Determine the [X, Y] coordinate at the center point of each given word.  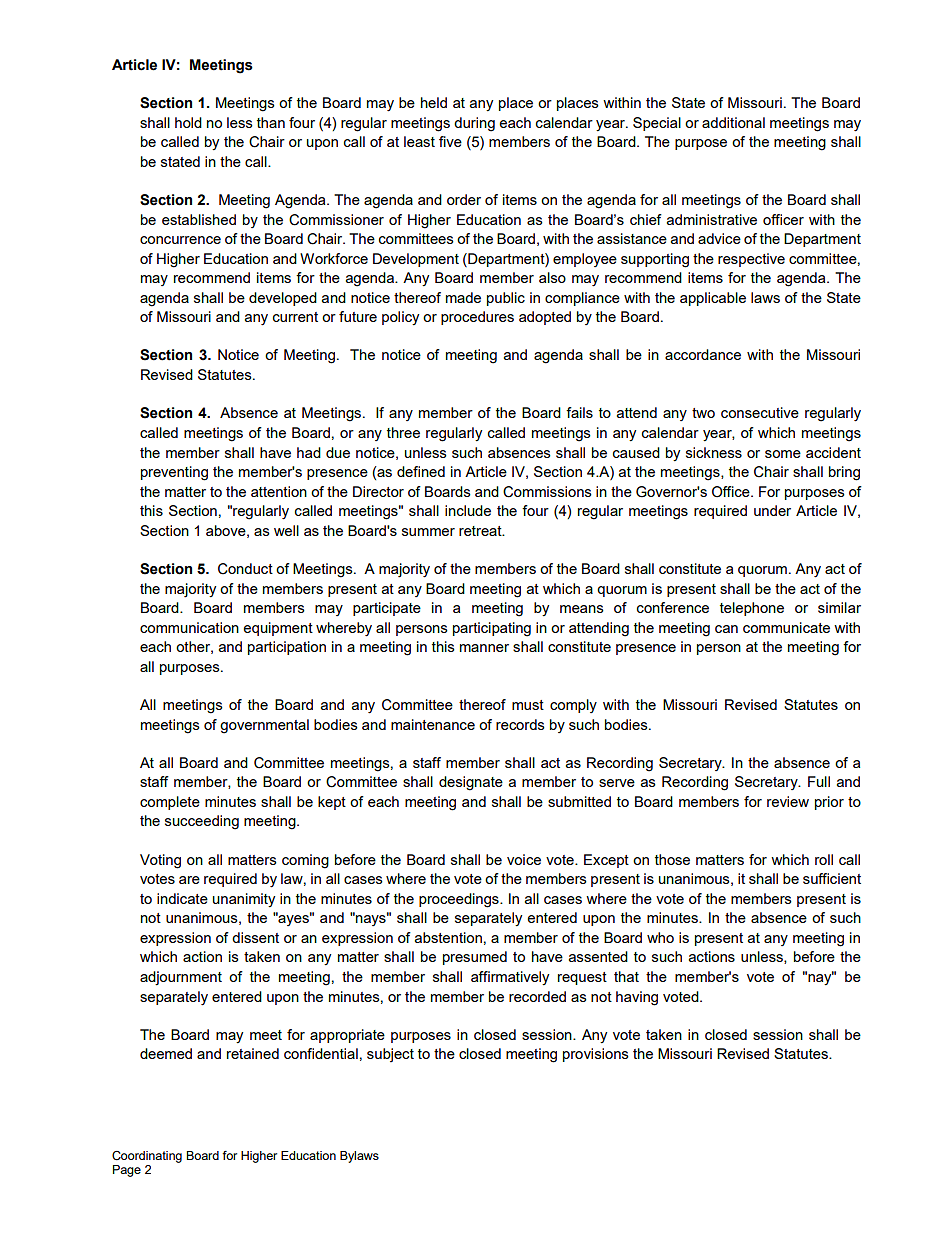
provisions [596, 1055]
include [468, 510]
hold [188, 122]
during [474, 124]
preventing [174, 473]
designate [471, 783]
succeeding [202, 822]
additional [733, 122]
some [783, 454]
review [788, 801]
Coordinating [147, 1157]
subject [390, 1055]
